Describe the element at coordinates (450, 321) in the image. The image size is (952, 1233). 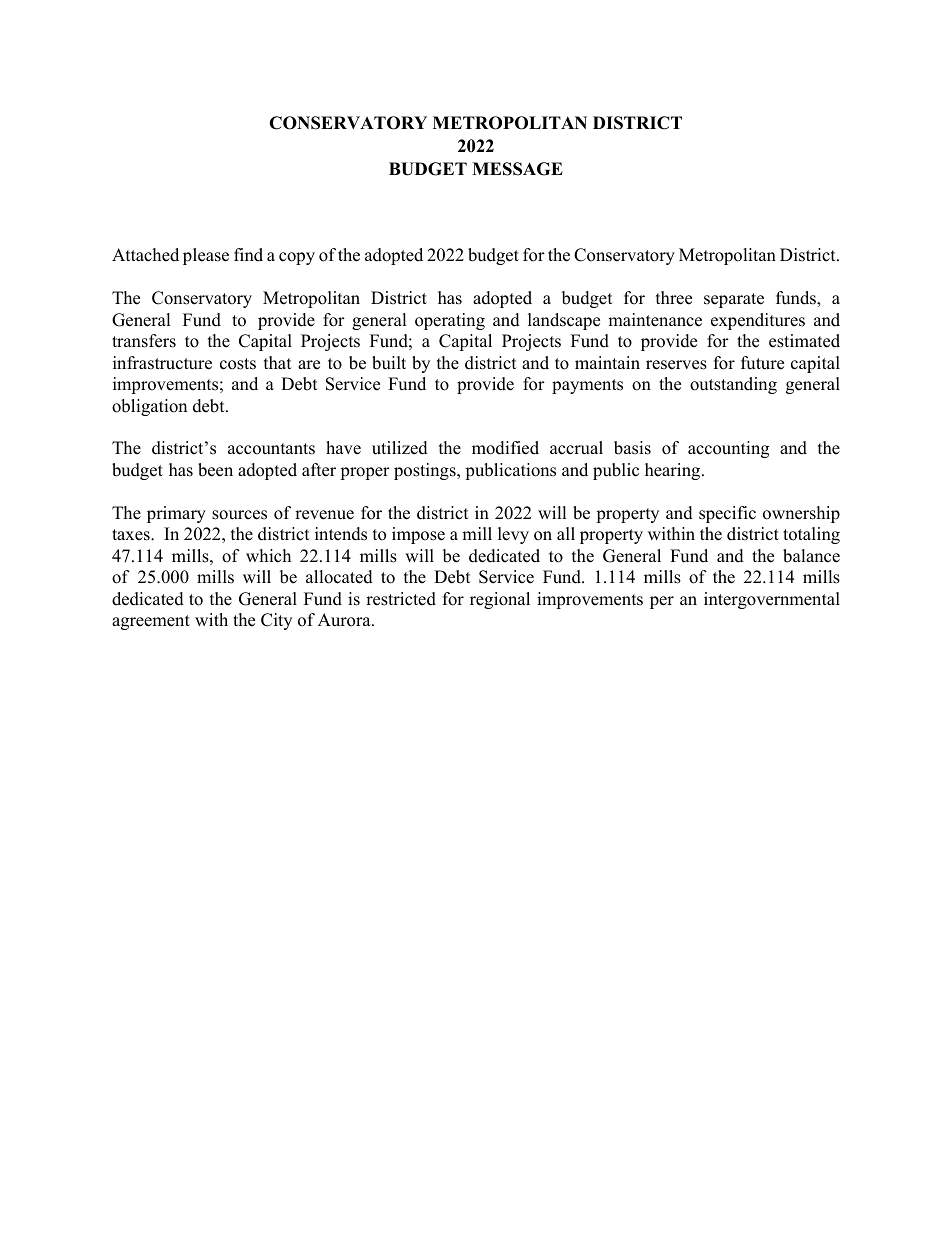
I see `operating` at that location.
